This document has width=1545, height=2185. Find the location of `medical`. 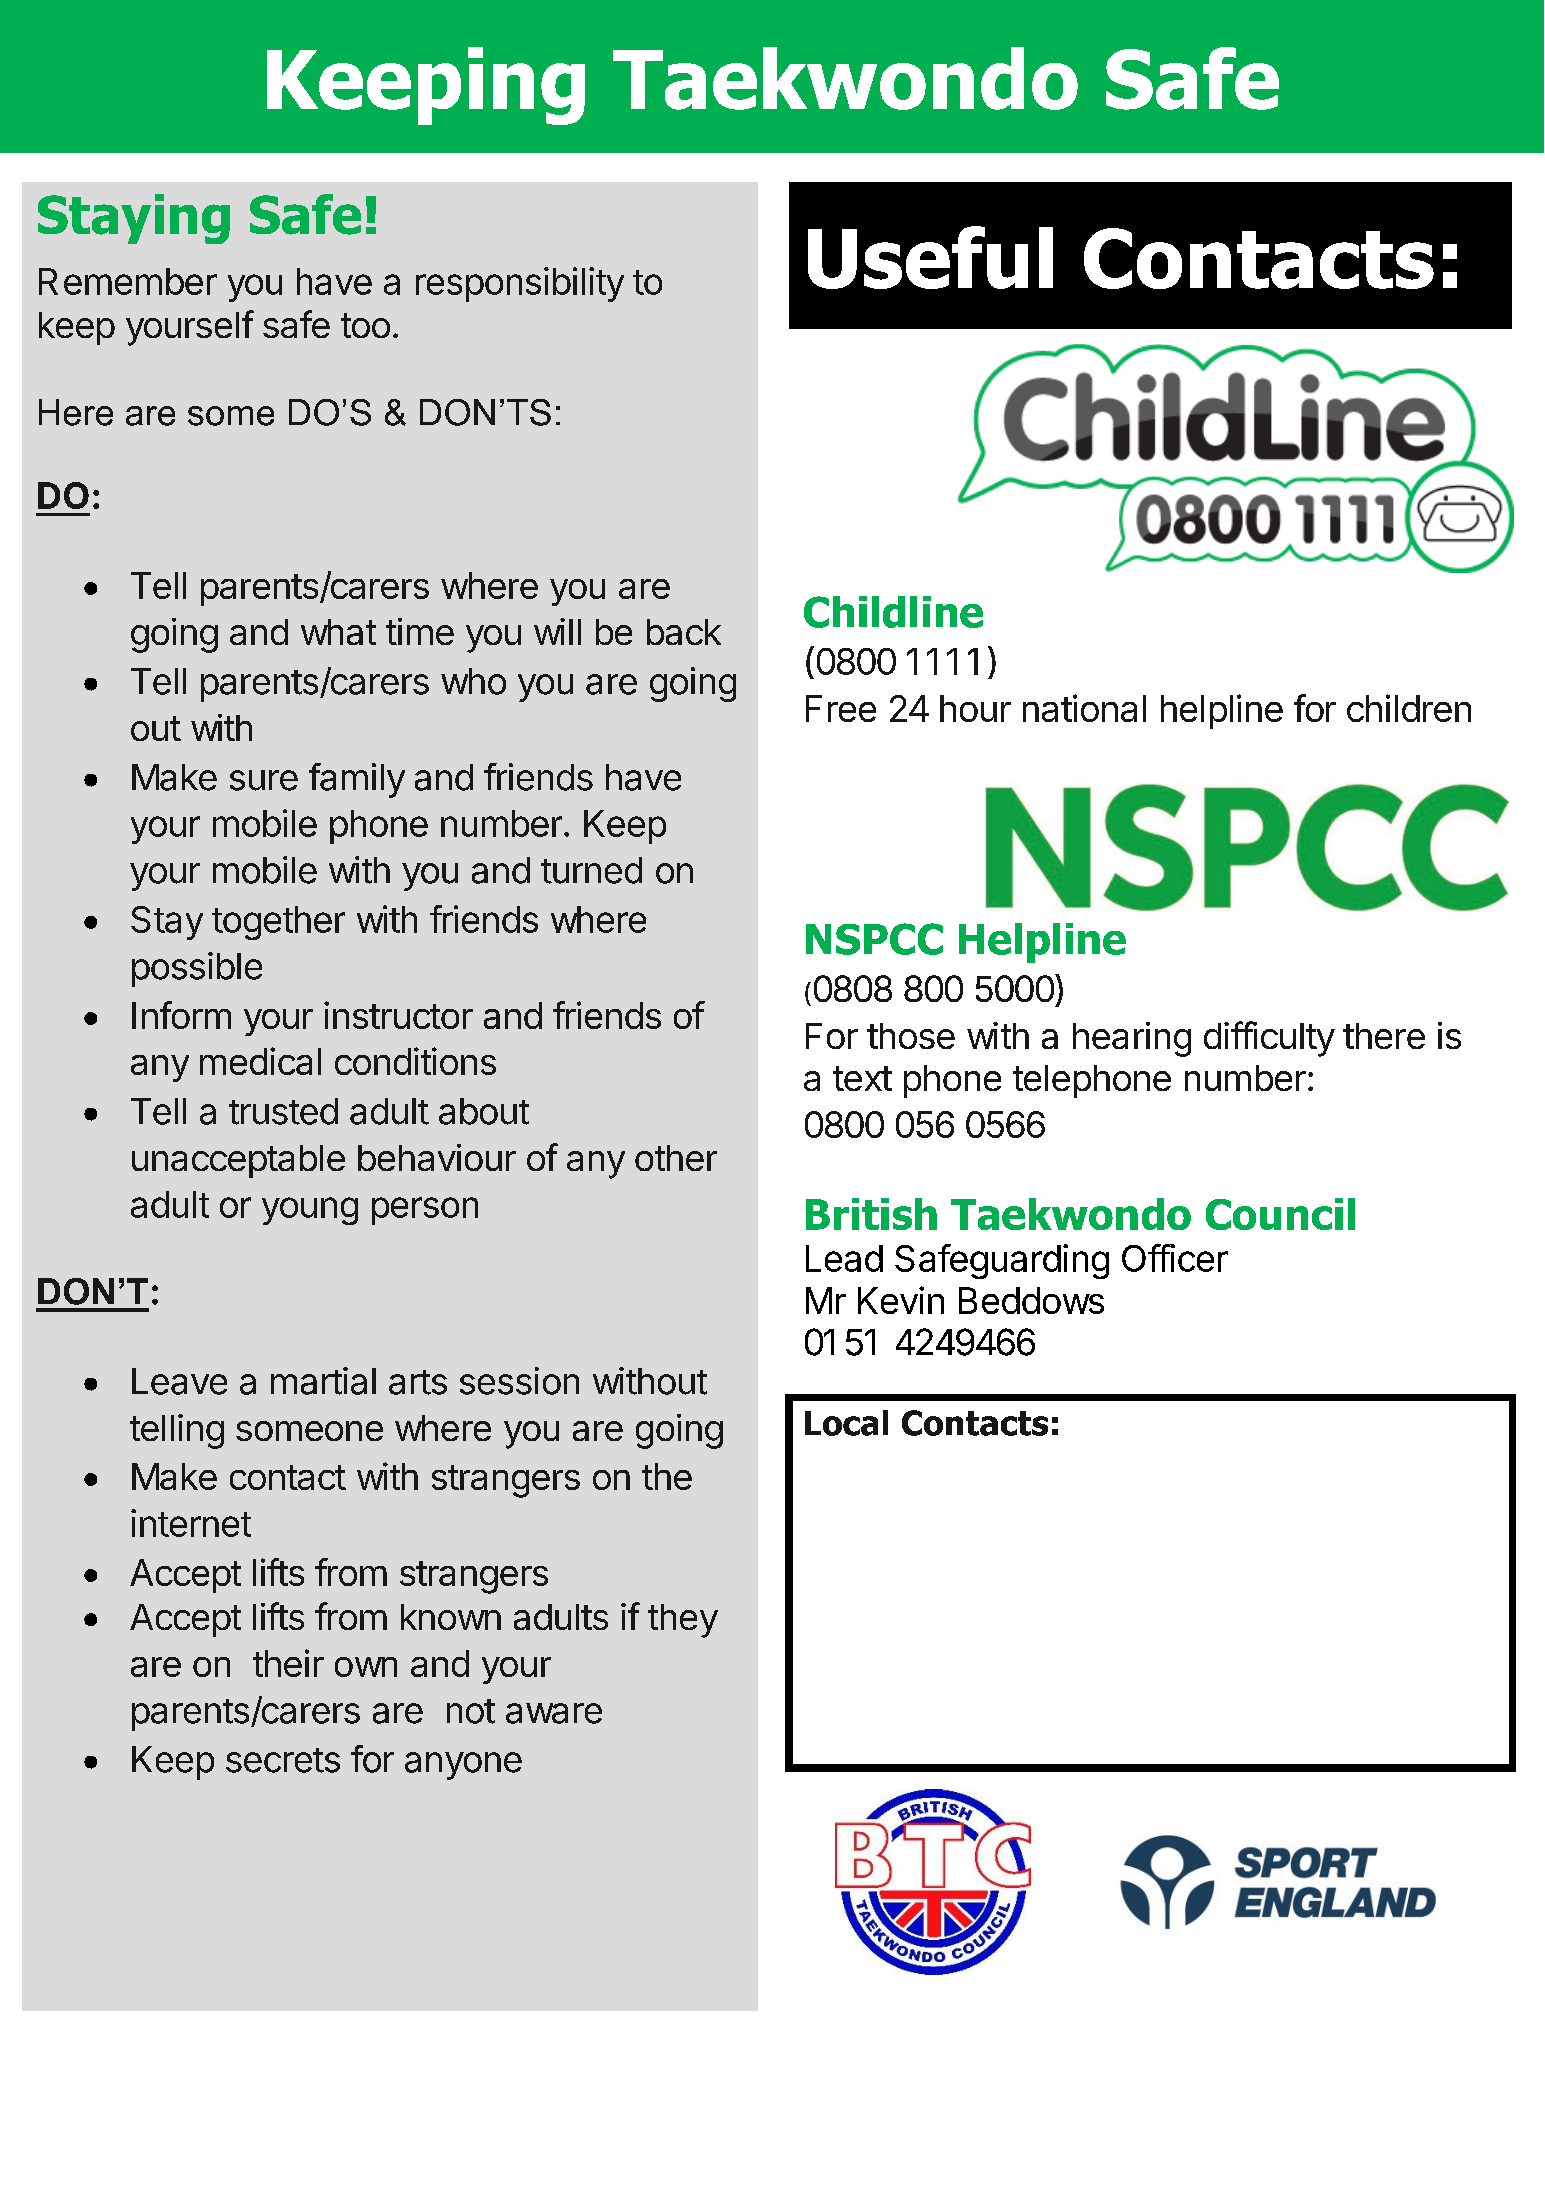

medical is located at coordinates (260, 1061).
